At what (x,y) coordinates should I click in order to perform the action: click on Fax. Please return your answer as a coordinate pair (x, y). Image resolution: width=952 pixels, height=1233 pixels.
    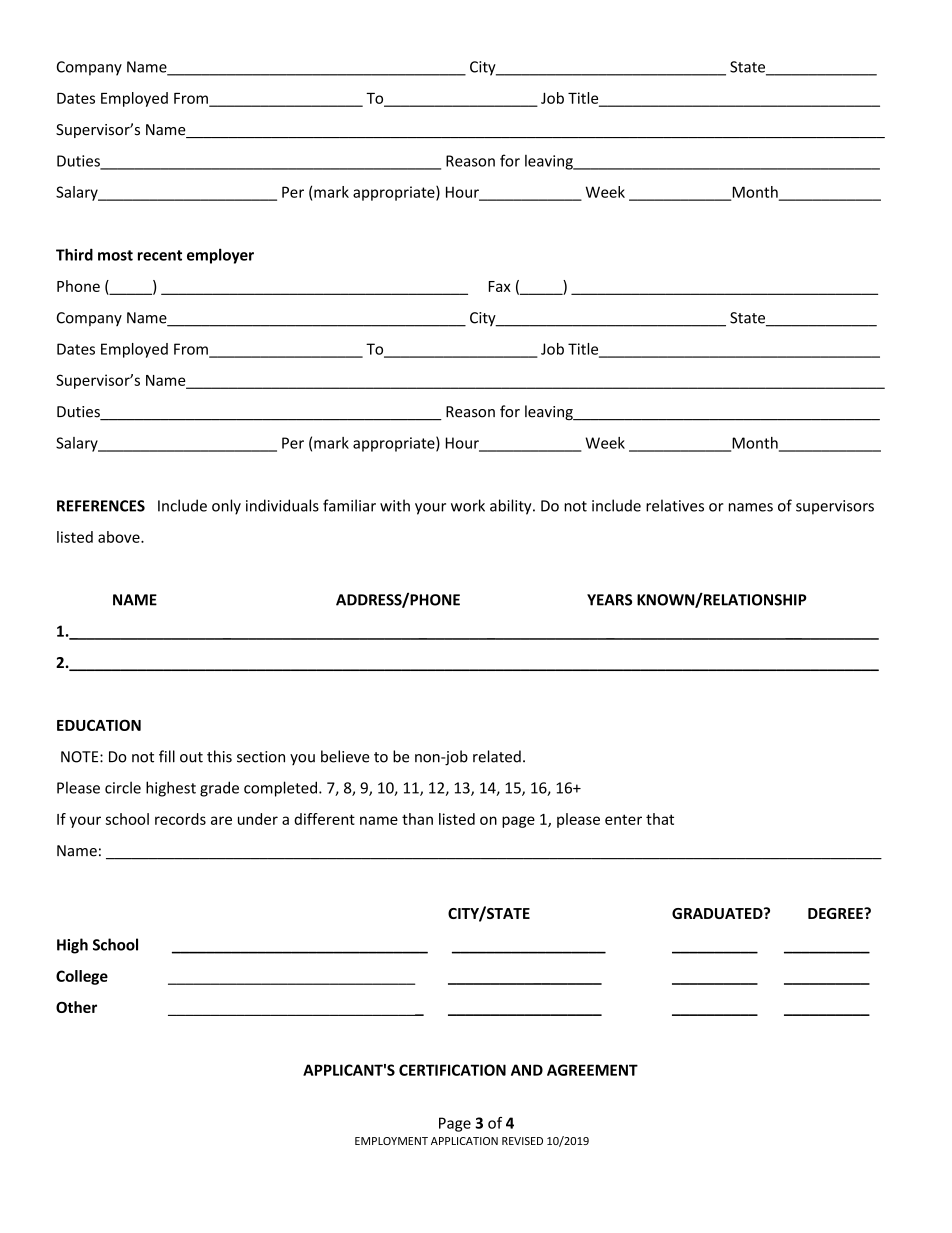
    Looking at the image, I should click on (500, 286).
